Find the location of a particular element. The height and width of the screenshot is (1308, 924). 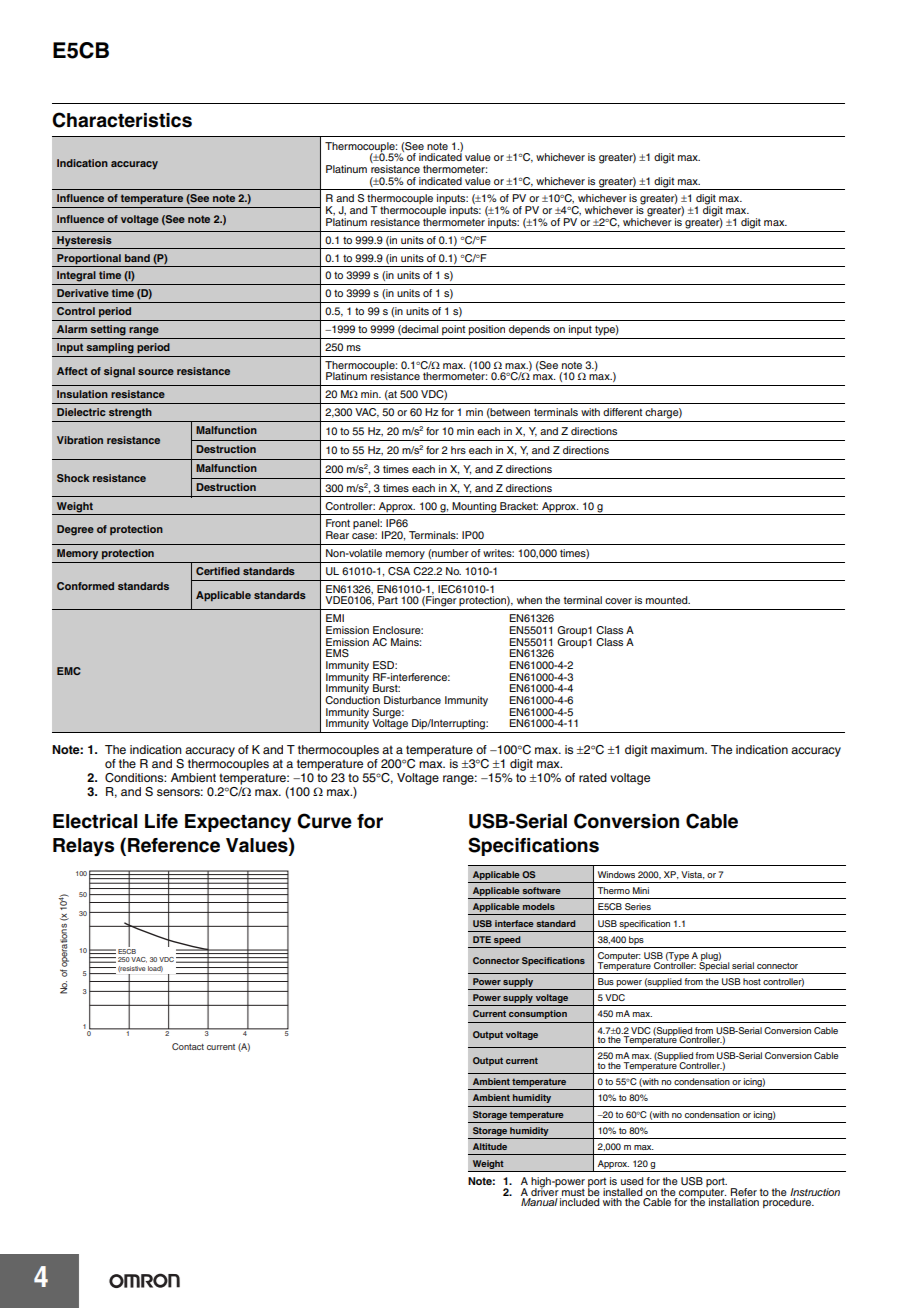

Altitude is located at coordinates (490, 1146).
